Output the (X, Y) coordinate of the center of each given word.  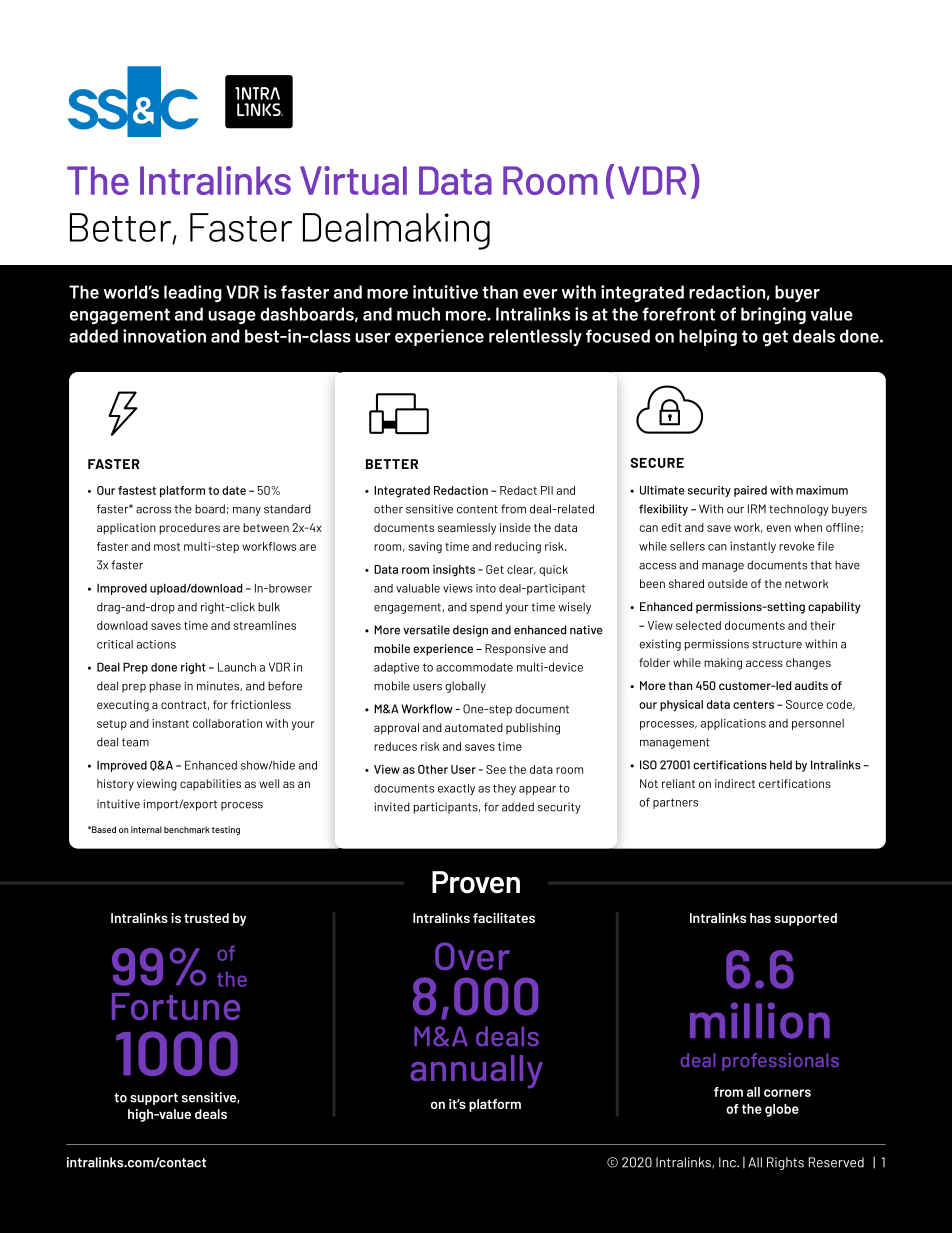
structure (777, 644)
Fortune (176, 1006)
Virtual (353, 180)
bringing (773, 315)
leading (193, 293)
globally (465, 687)
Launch (237, 667)
